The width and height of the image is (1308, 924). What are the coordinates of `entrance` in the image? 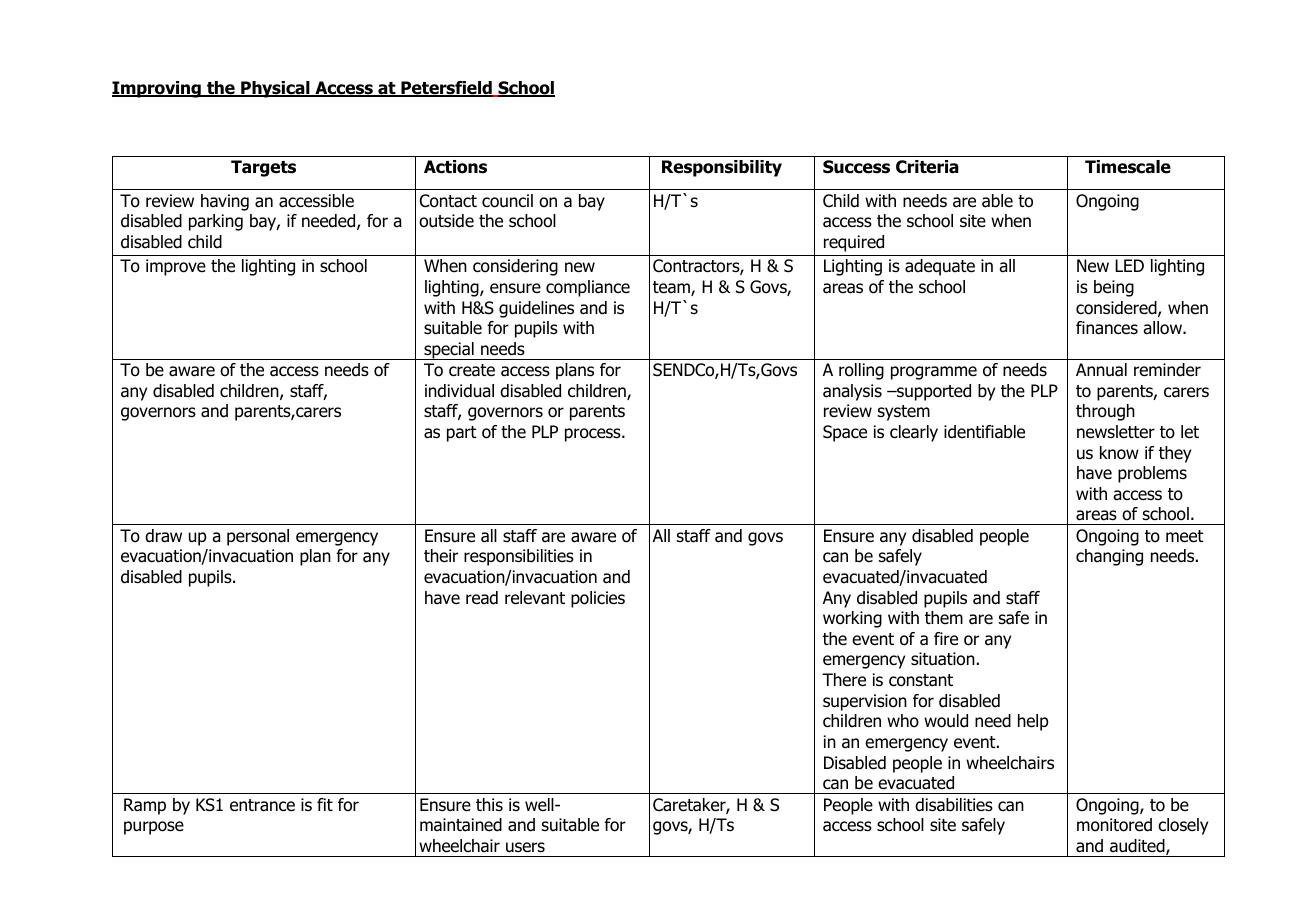 It's located at (262, 805).
